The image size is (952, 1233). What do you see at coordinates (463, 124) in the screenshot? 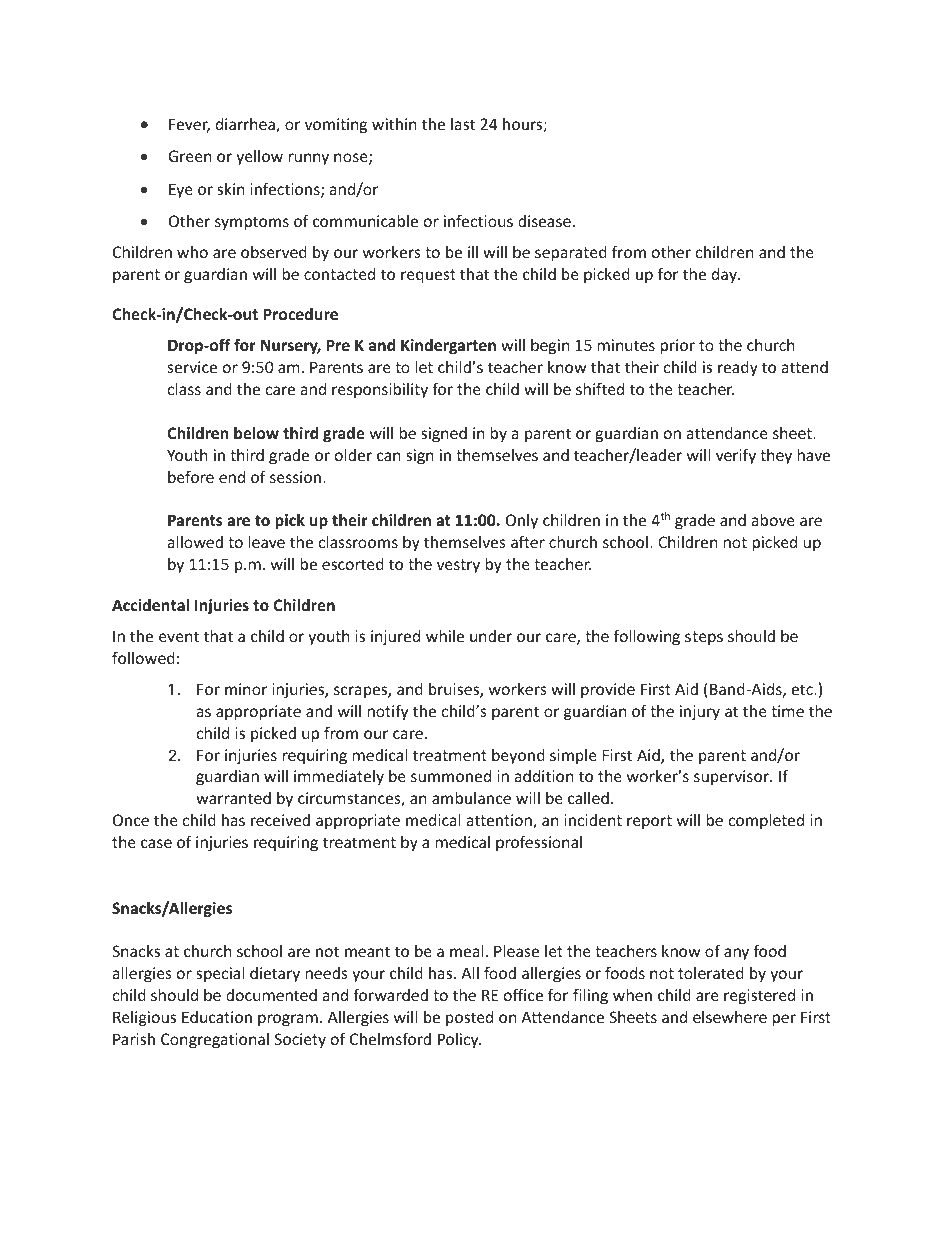
I see `last` at bounding box center [463, 124].
